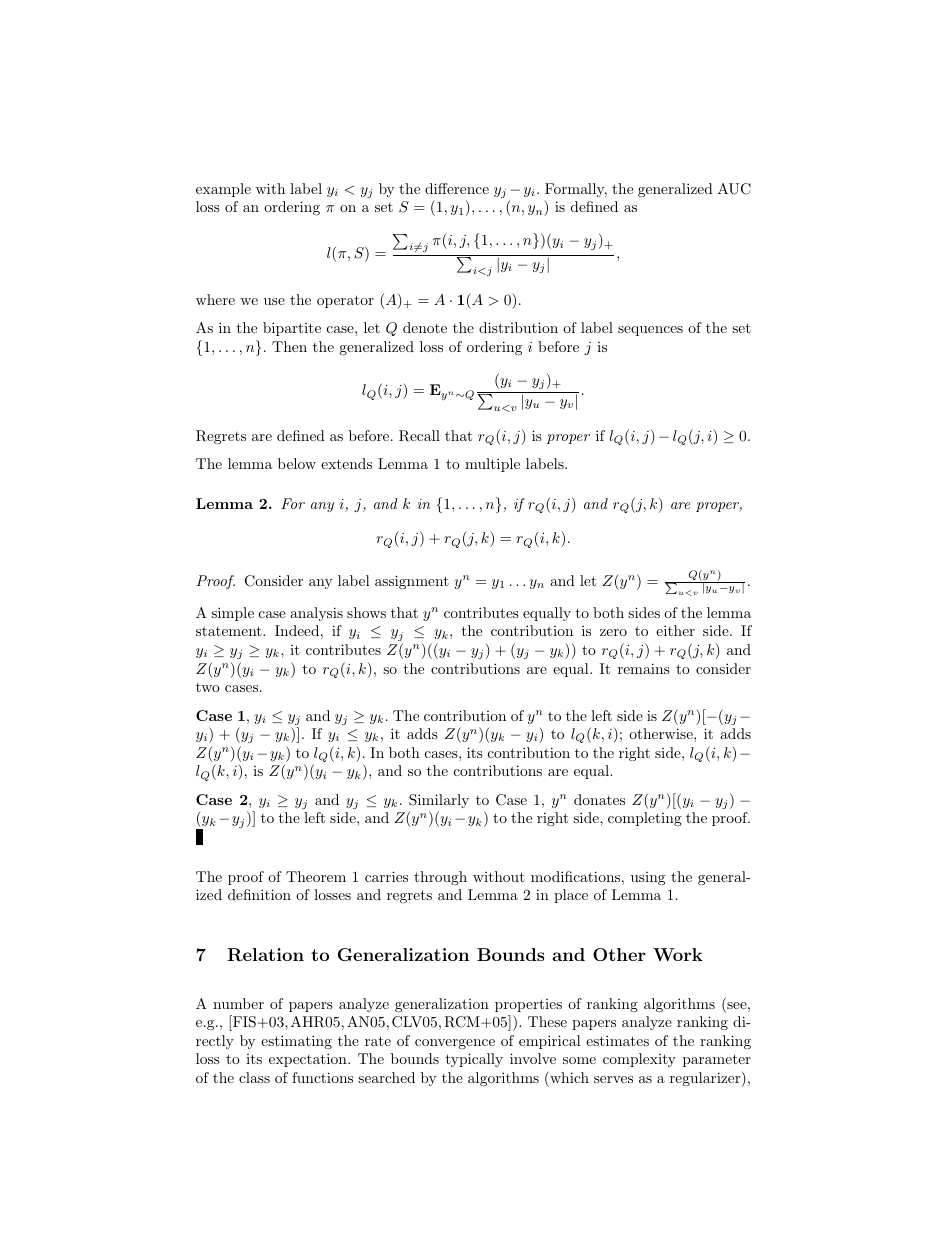 This page has height=1233, width=952. I want to click on example, so click(223, 190).
